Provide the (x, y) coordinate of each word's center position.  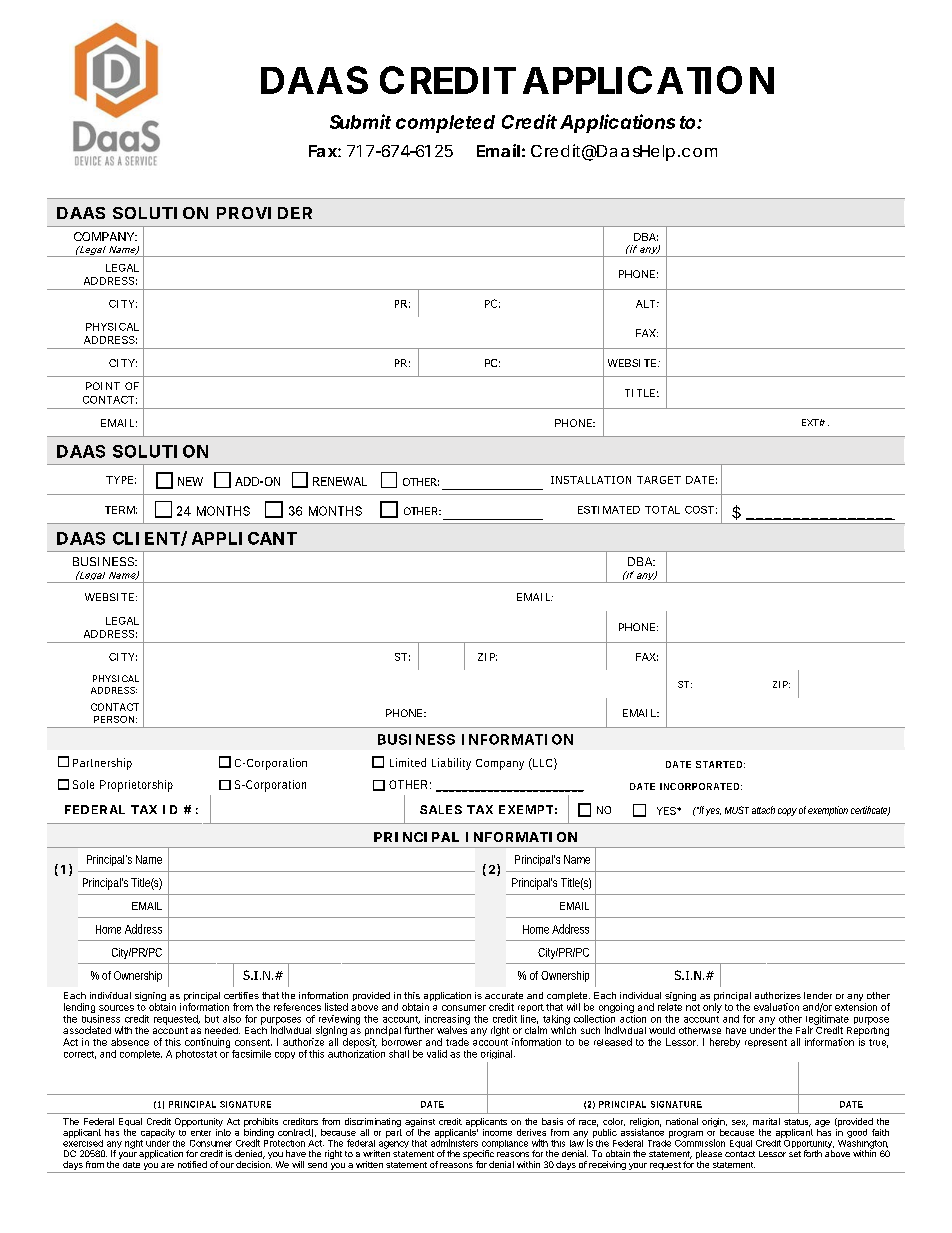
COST (699, 510)
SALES (441, 809)
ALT (645, 304)
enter (201, 1133)
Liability (451, 764)
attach (763, 810)
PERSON (114, 719)
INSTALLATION (591, 480)
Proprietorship (136, 786)
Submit (360, 121)
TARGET (659, 480)
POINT (103, 386)
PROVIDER (264, 213)
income (497, 1132)
